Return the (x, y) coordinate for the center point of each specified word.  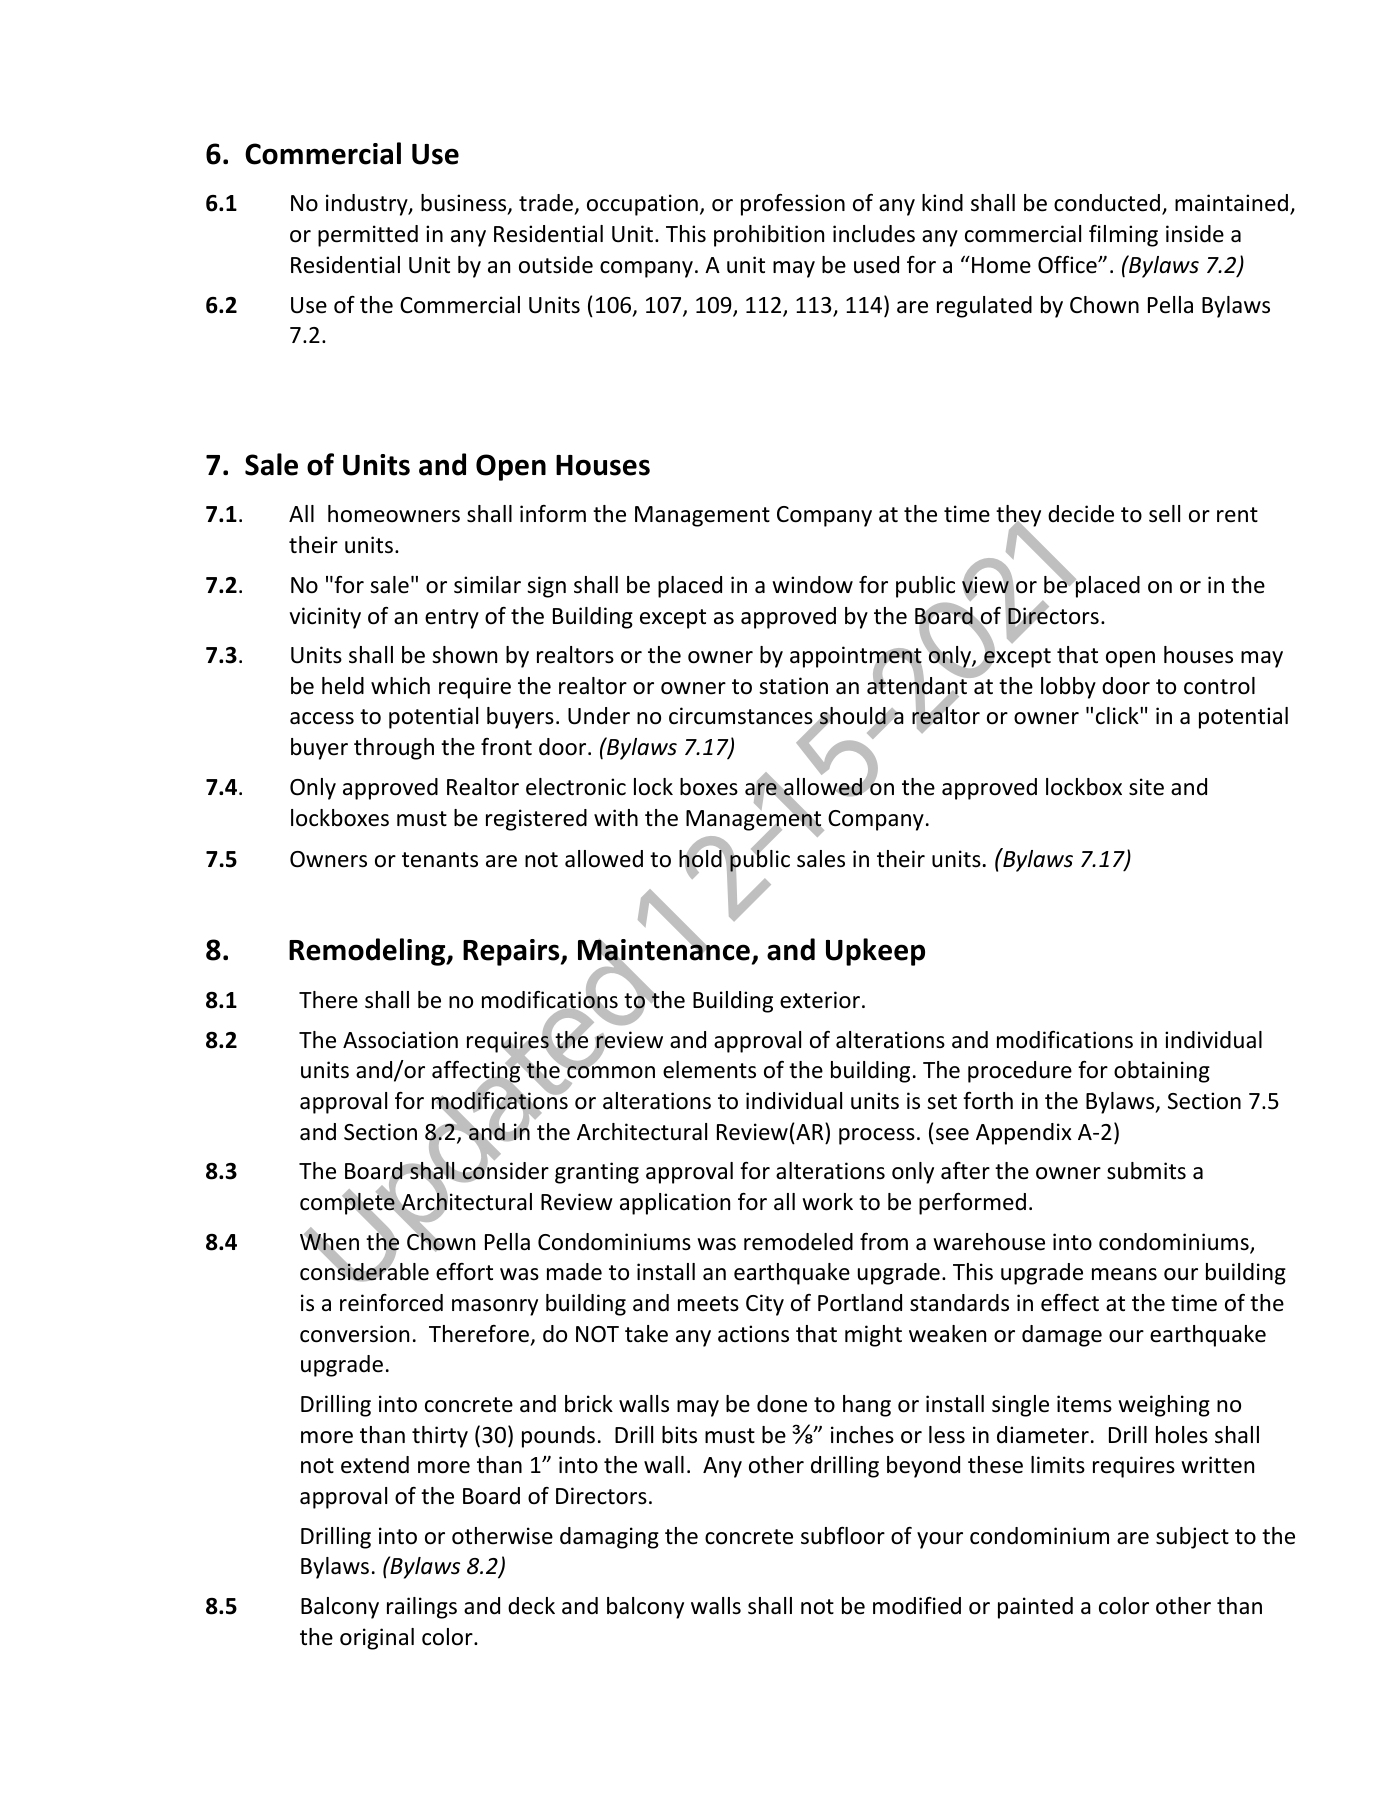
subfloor (843, 1536)
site (1146, 787)
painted (1035, 1608)
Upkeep (875, 952)
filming (1123, 236)
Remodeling (368, 952)
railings (422, 1608)
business (465, 204)
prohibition (769, 236)
